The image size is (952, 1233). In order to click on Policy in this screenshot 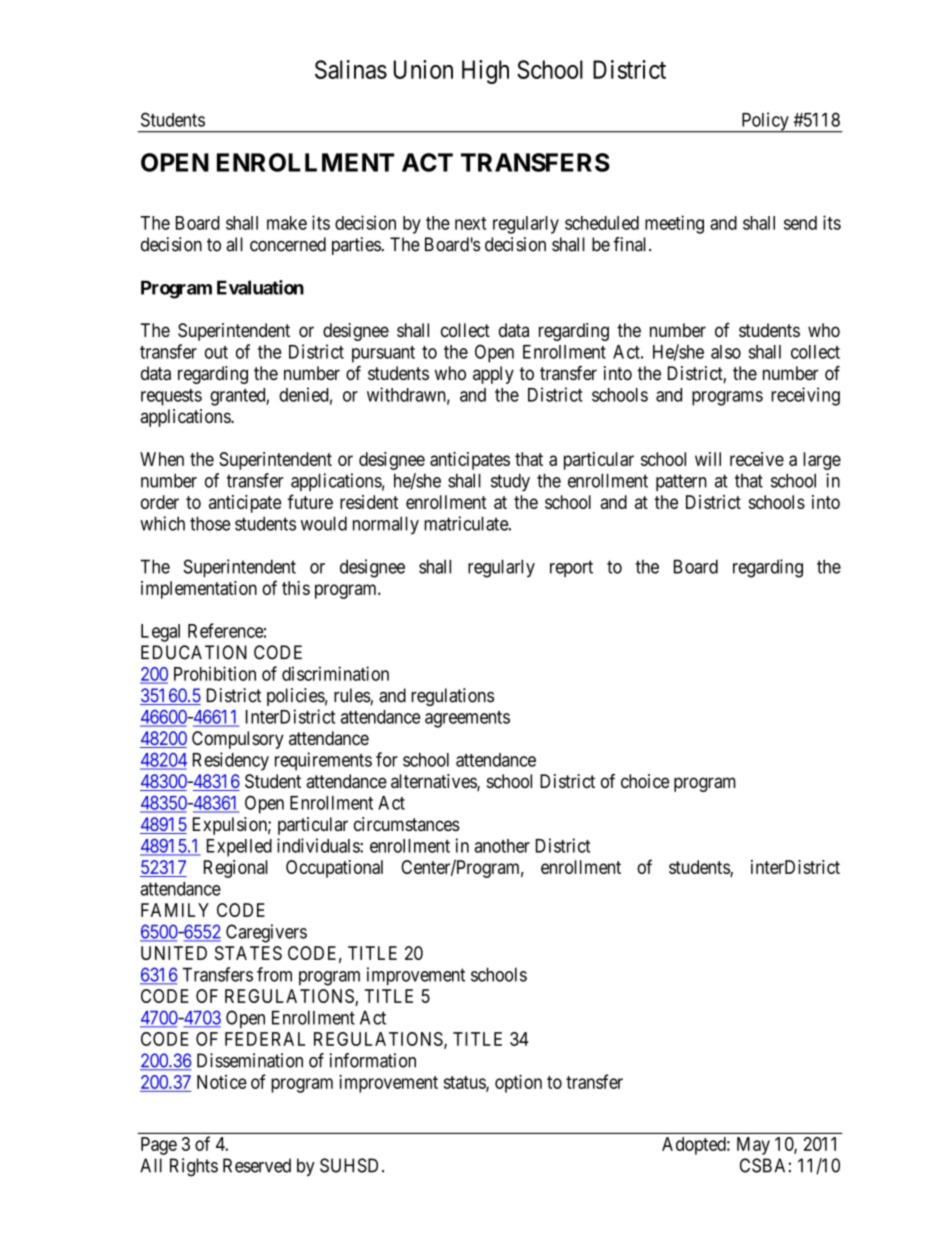, I will do `click(765, 122)`.
